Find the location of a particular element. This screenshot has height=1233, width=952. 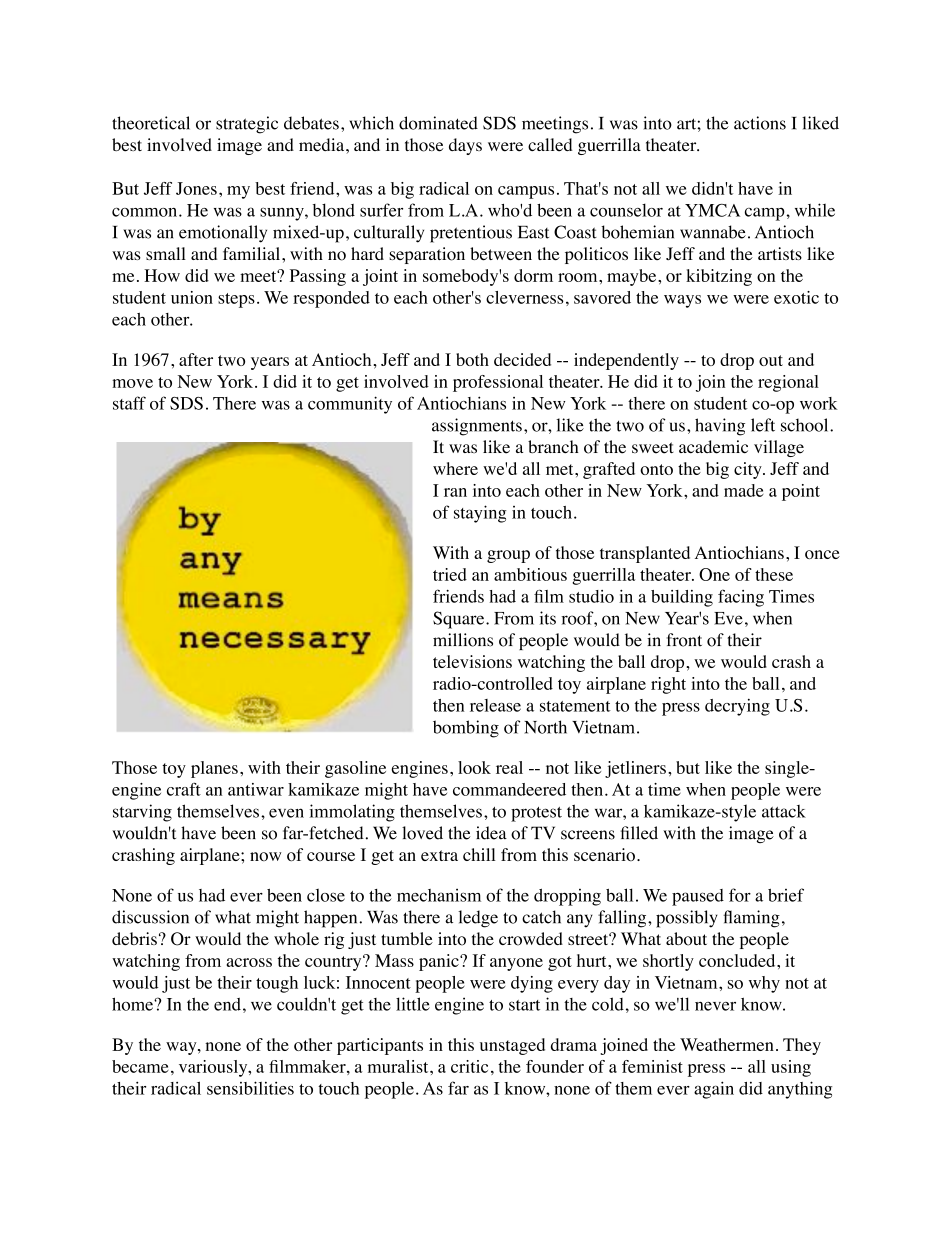

Weathermen is located at coordinates (727, 1044).
